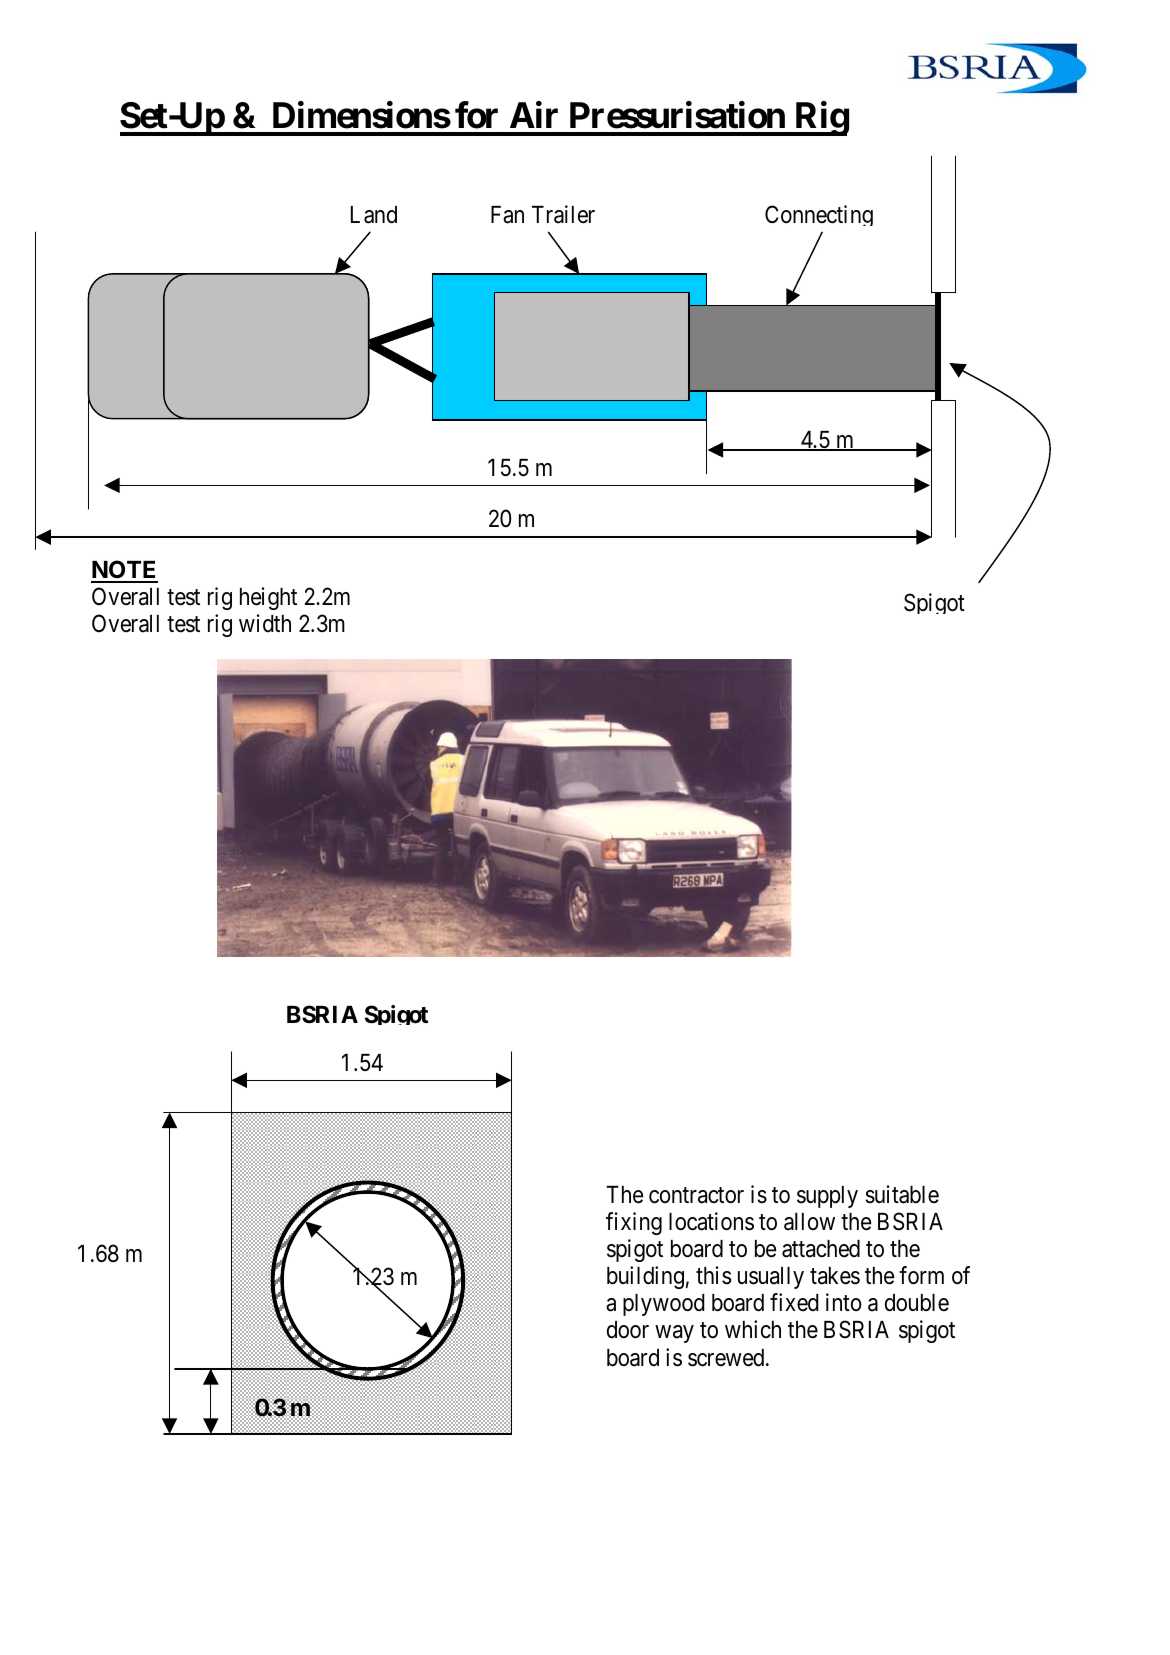  Describe the element at coordinates (268, 598) in the page. I see `height` at that location.
